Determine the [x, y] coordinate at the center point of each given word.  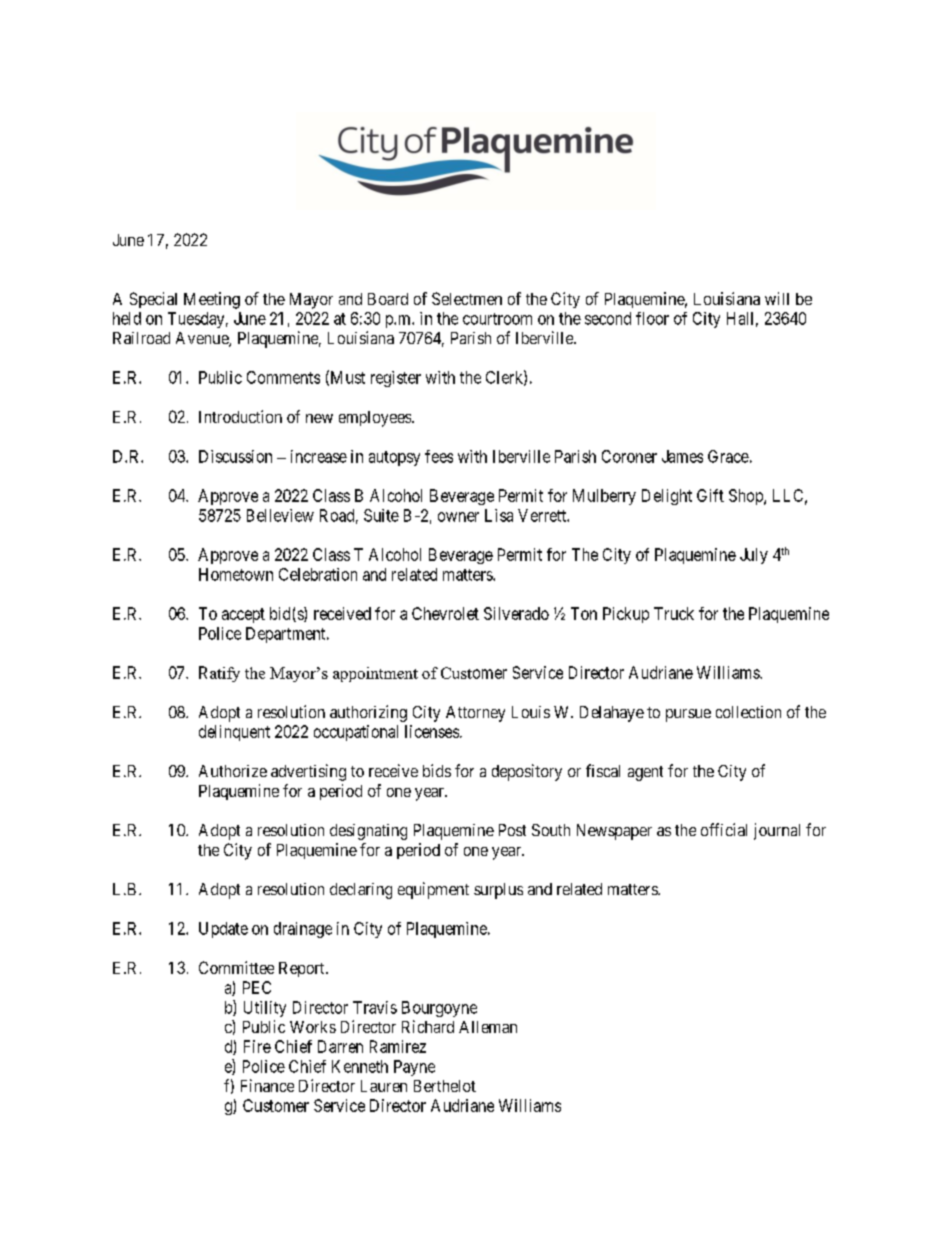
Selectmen [467, 298]
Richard [428, 1026]
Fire [257, 1046]
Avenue [203, 339]
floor [652, 318]
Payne [414, 1068]
